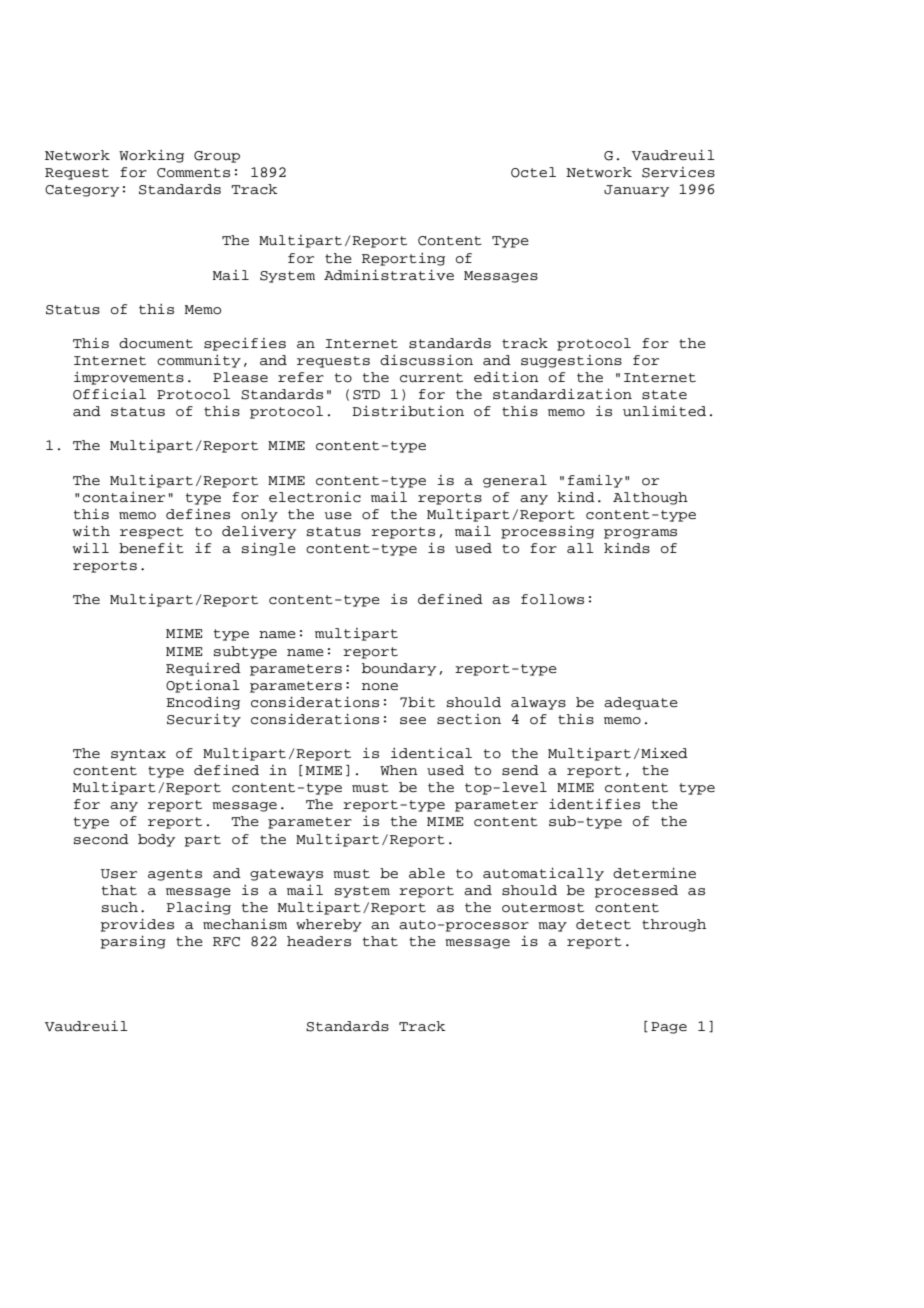  I want to click on January, so click(636, 191).
